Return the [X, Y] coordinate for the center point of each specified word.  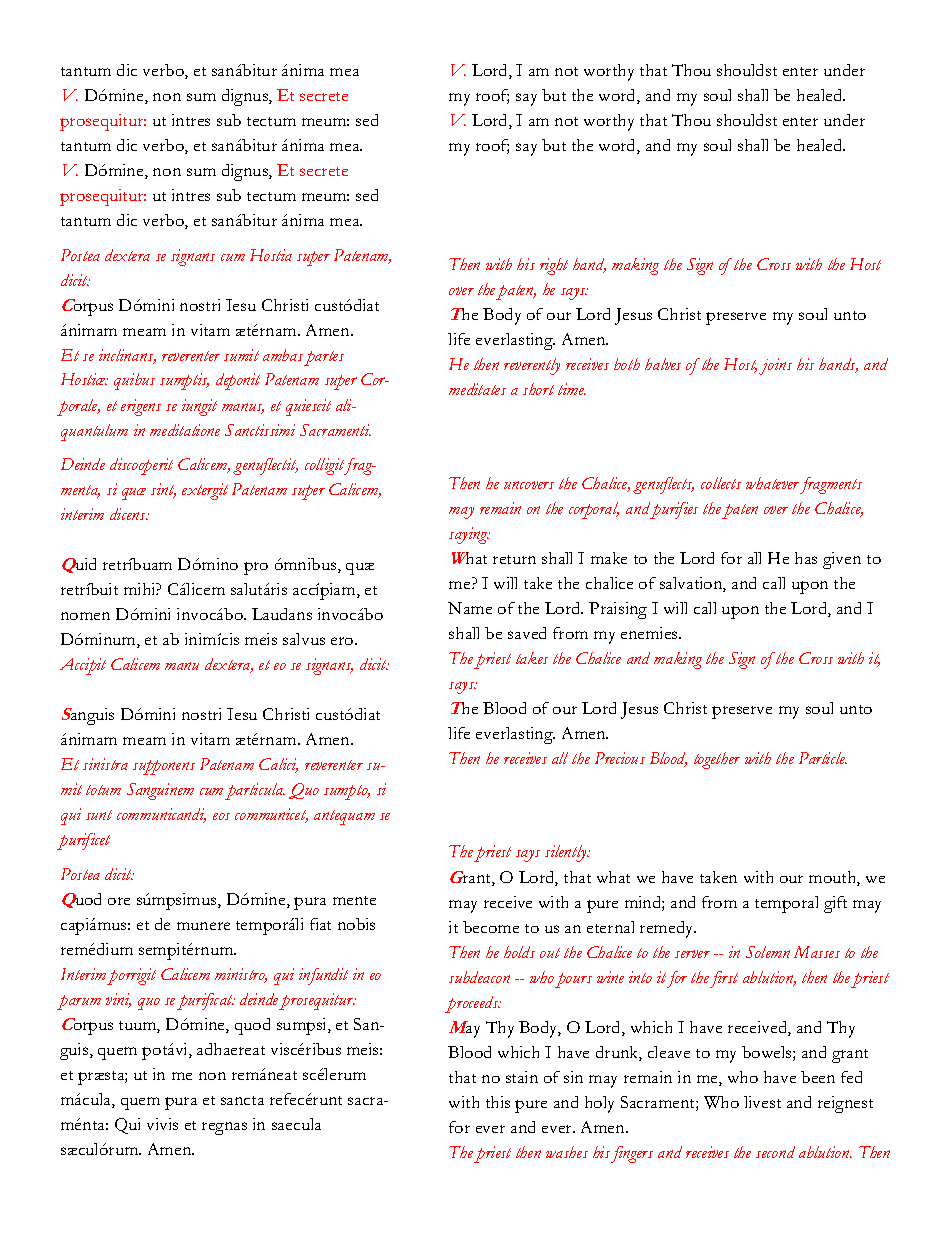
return [514, 559]
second [775, 1152]
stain [522, 1077]
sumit [241, 355]
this [498, 1102]
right [554, 266]
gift [835, 904]
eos [221, 816]
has [806, 558]
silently [567, 853]
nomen [85, 616]
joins [775, 366]
